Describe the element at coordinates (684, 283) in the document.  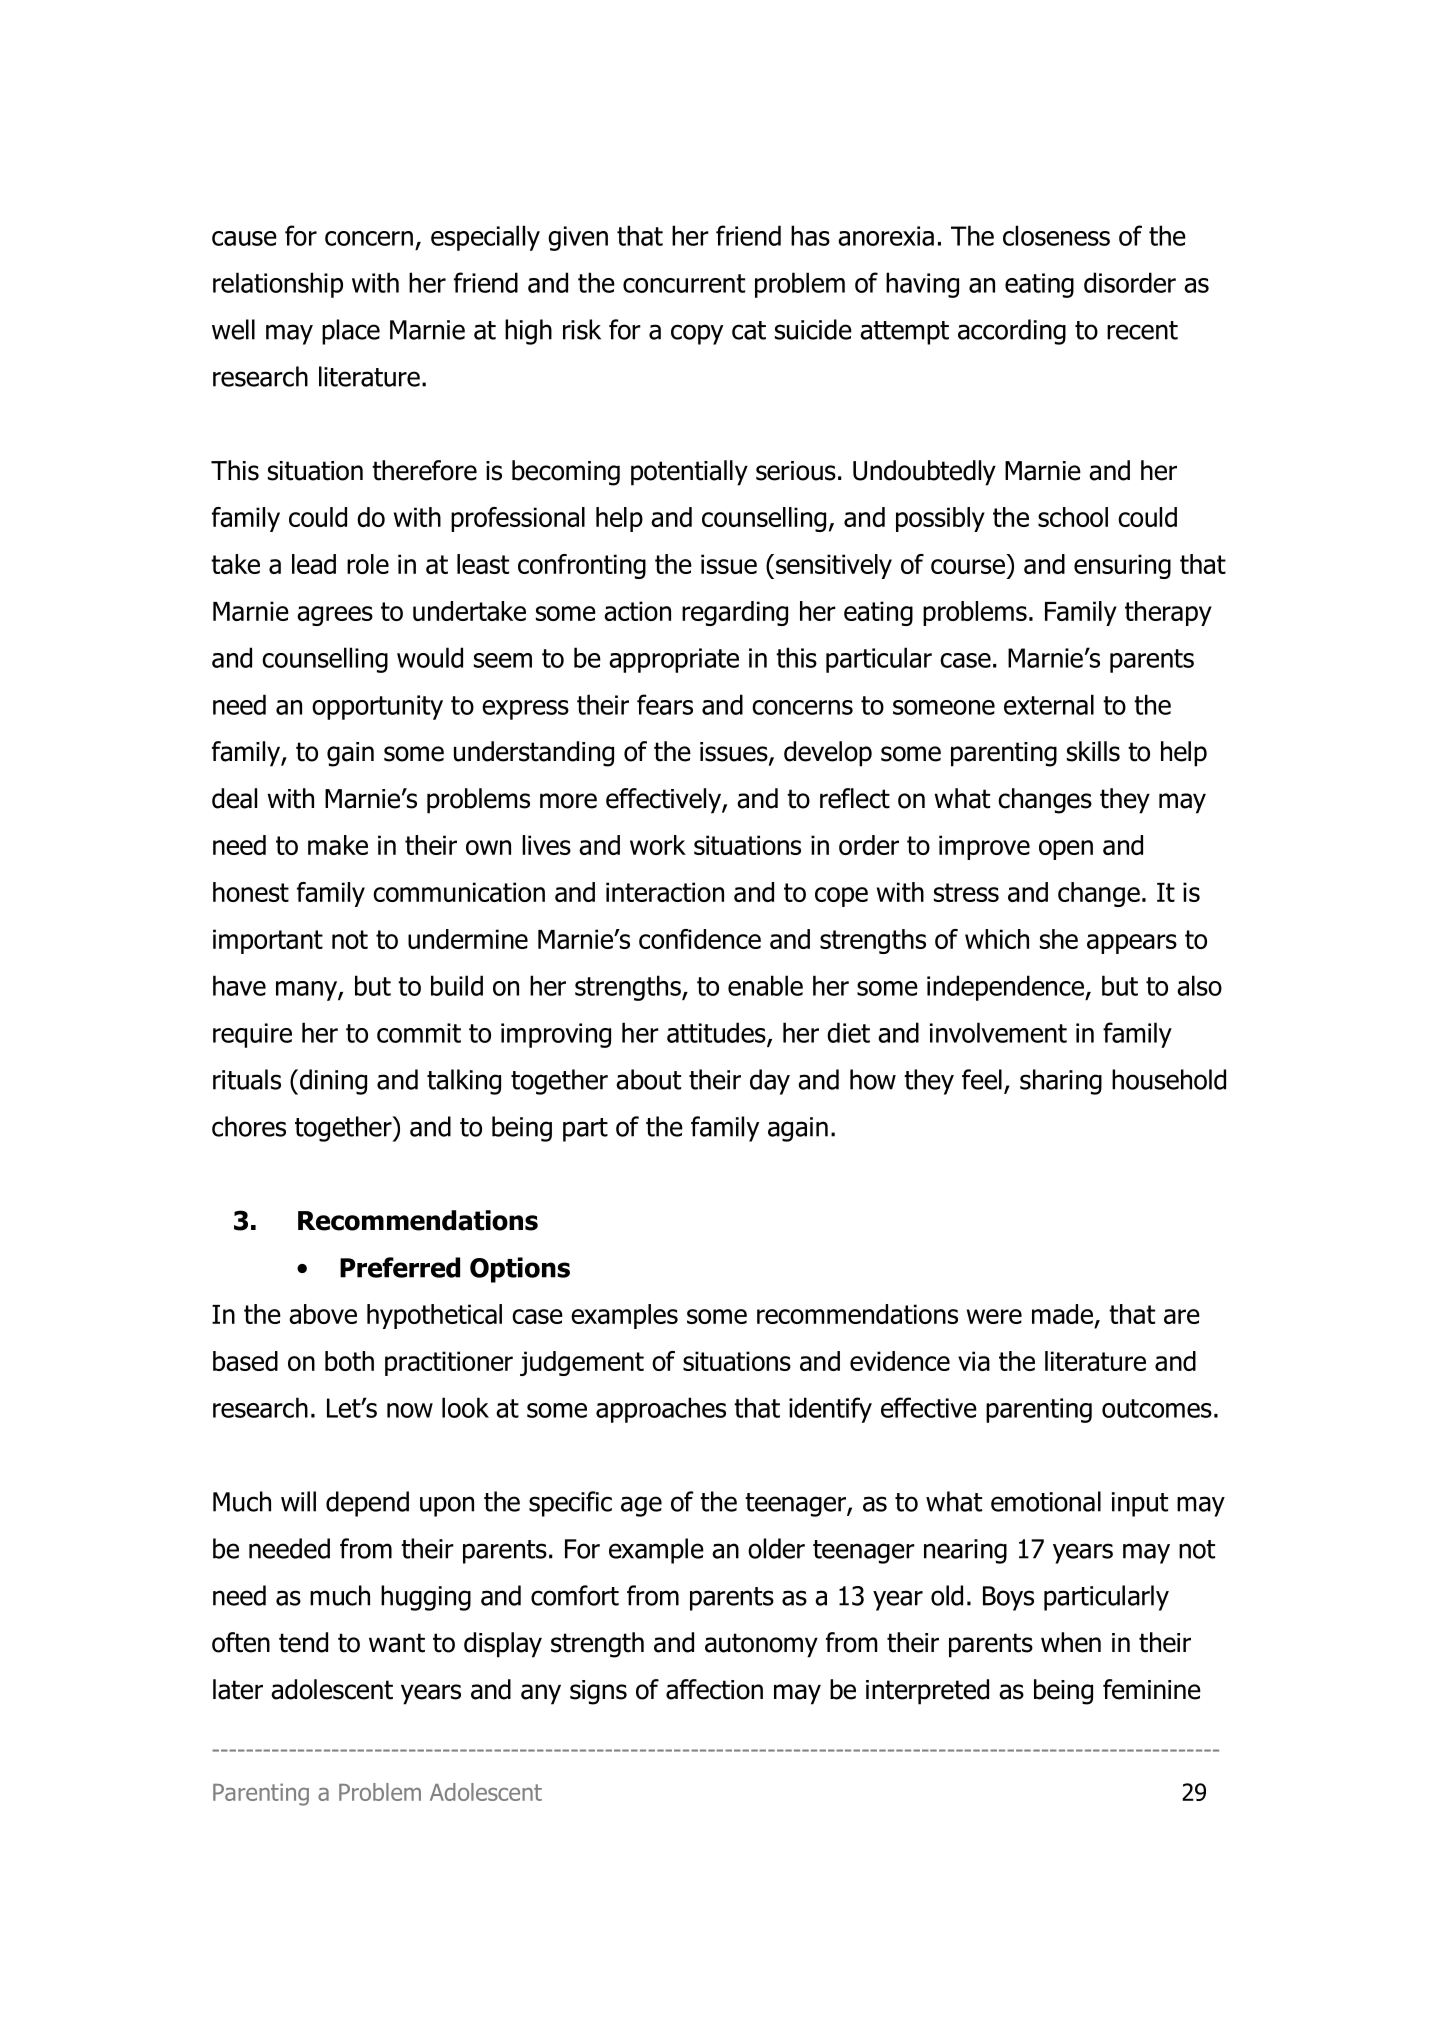
I see `concurrent` at that location.
